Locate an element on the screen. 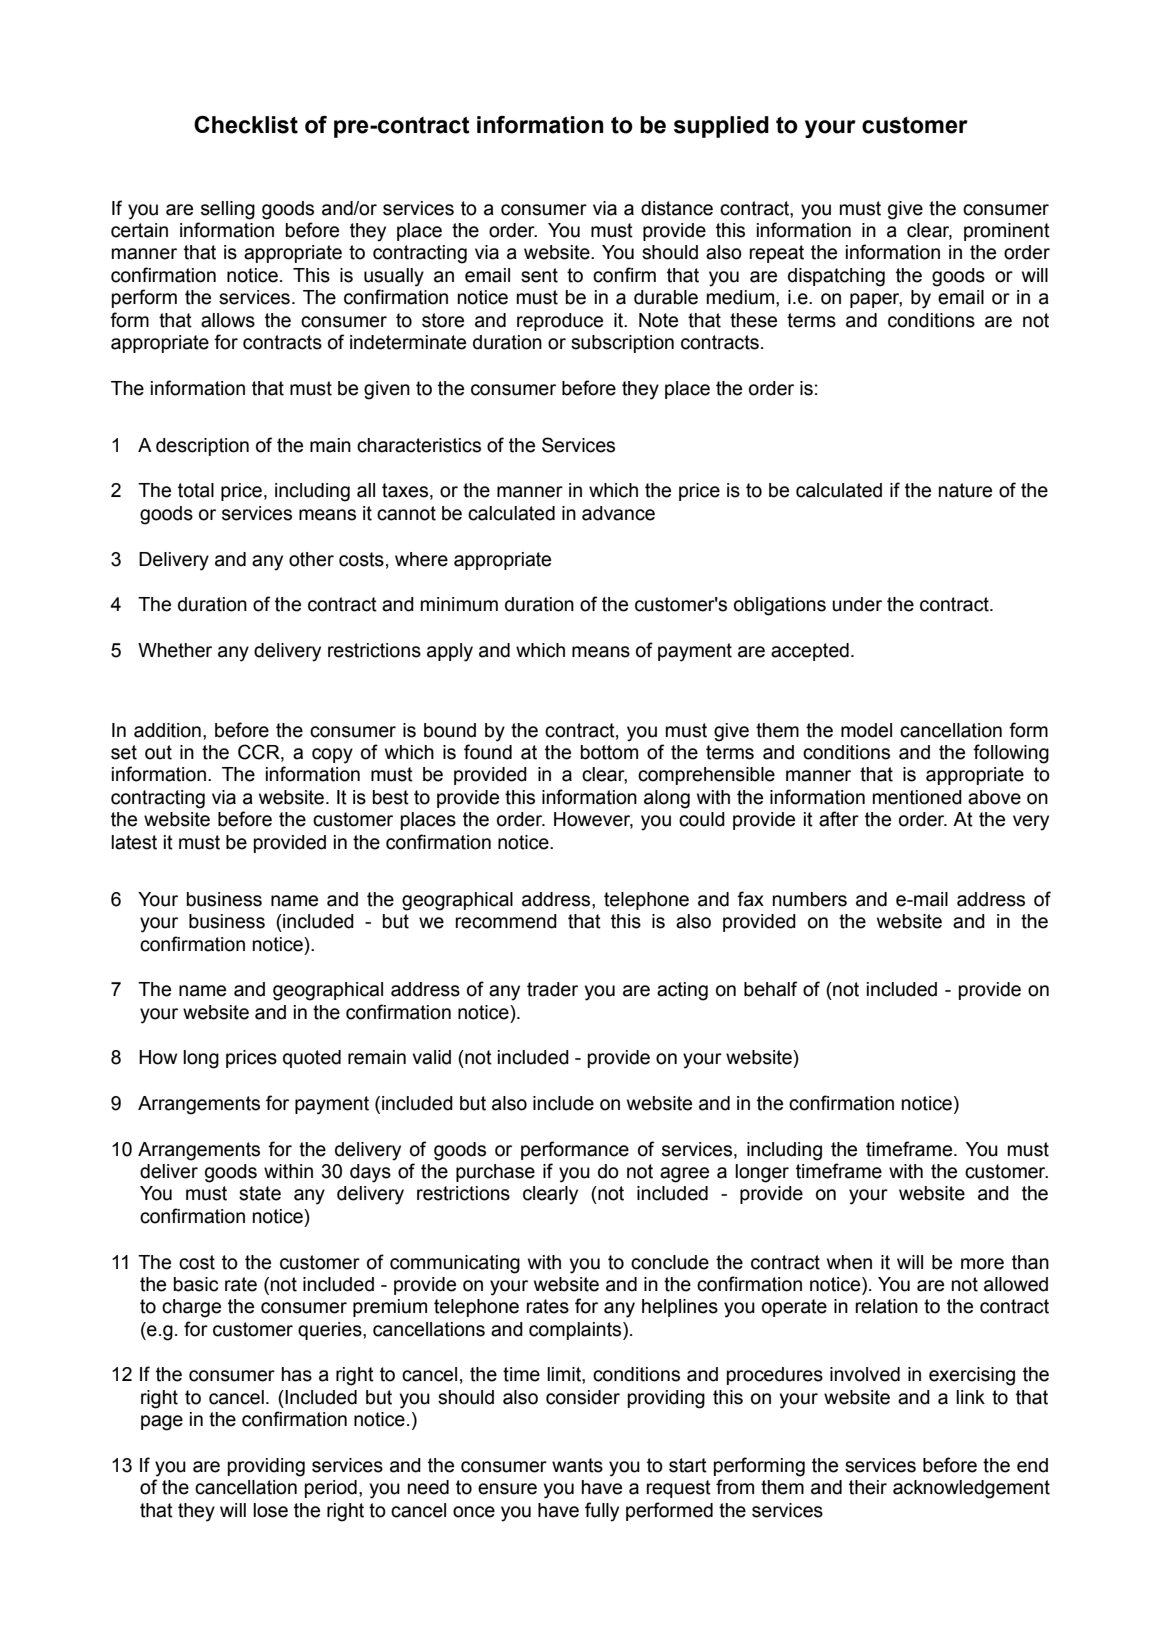  distance is located at coordinates (677, 208).
